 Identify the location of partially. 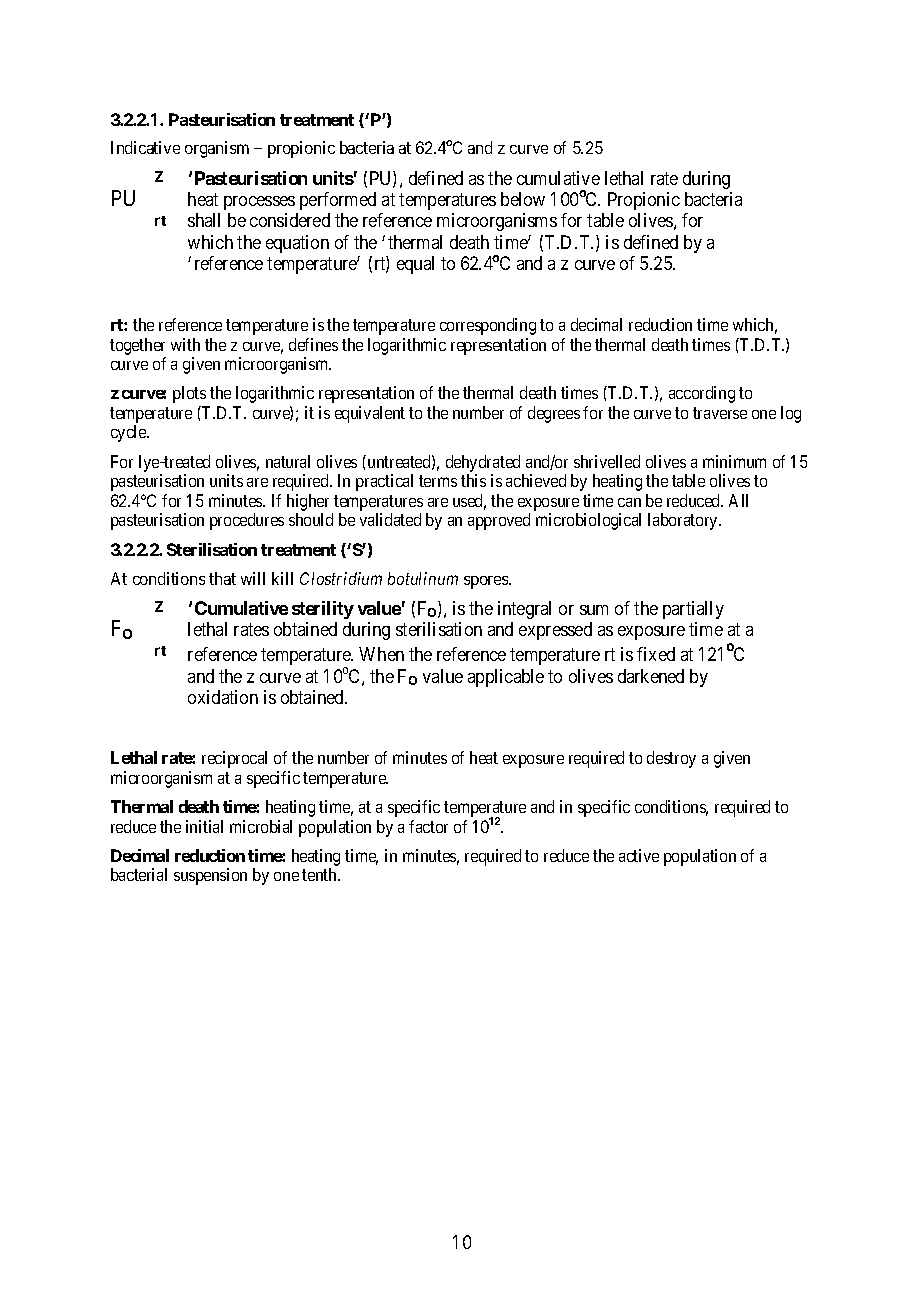
(693, 610).
